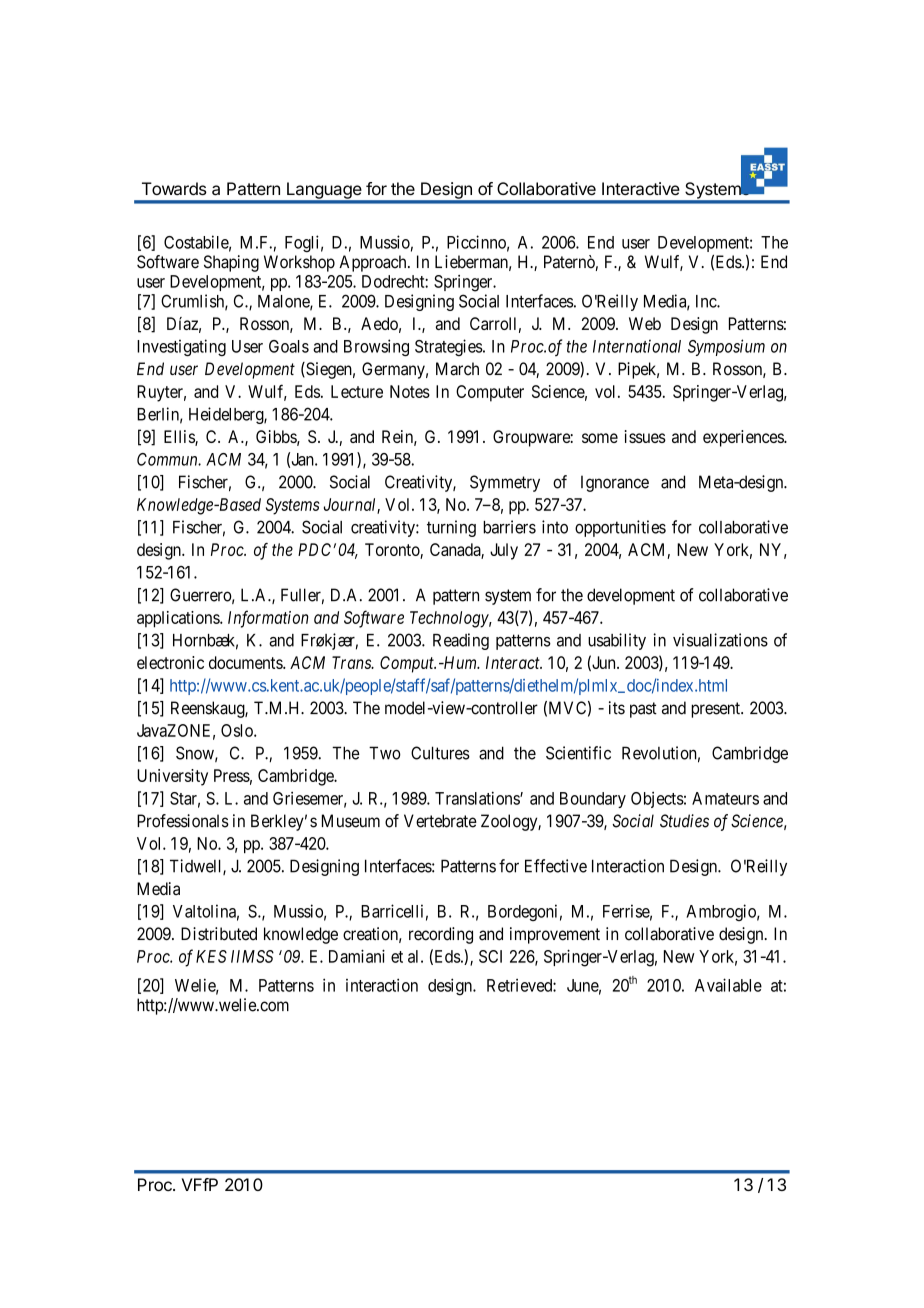  Describe the element at coordinates (374, 263) in the image. I see `Approach` at that location.
